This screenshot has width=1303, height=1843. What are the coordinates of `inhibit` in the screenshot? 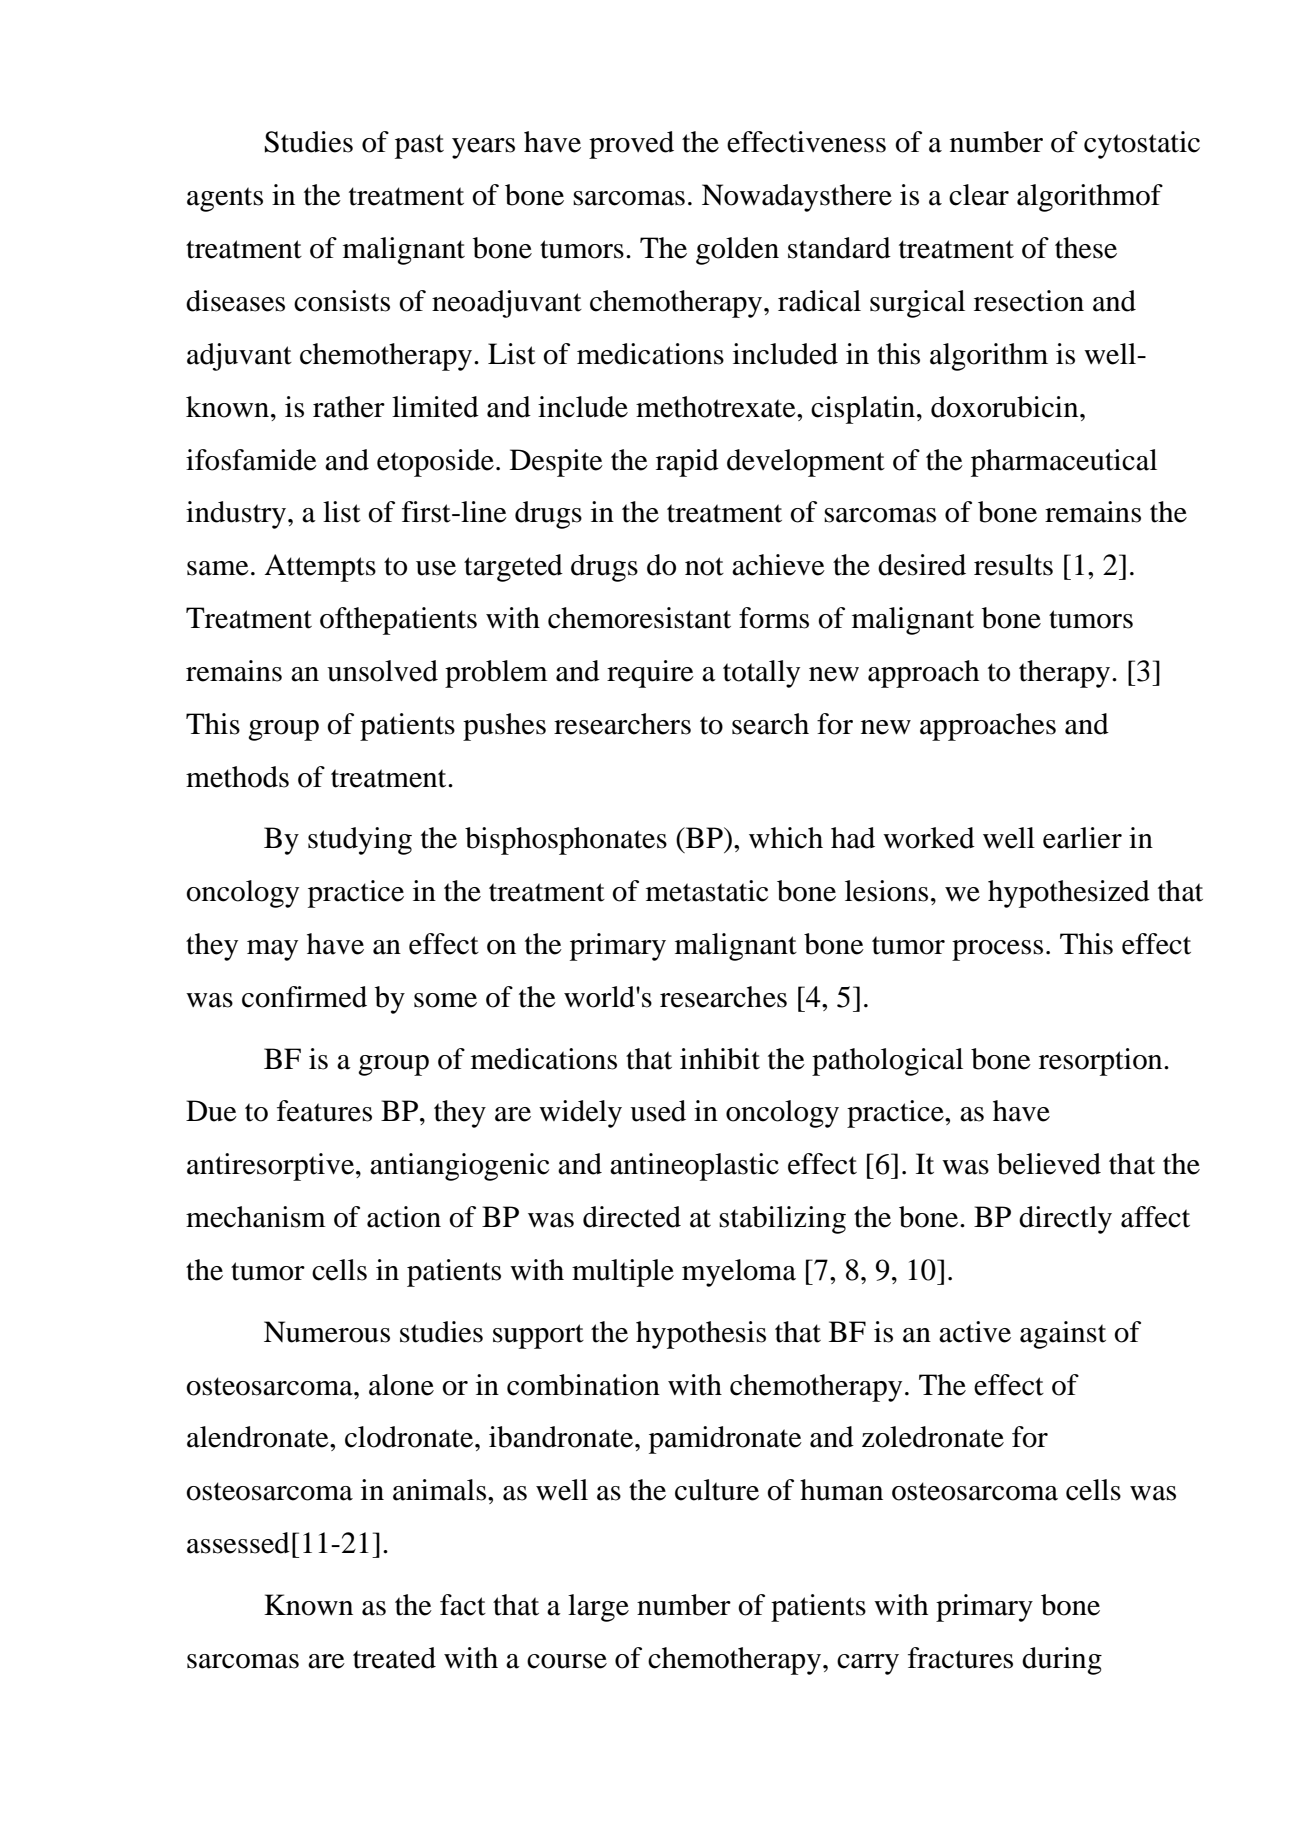 It's located at (720, 1059).
